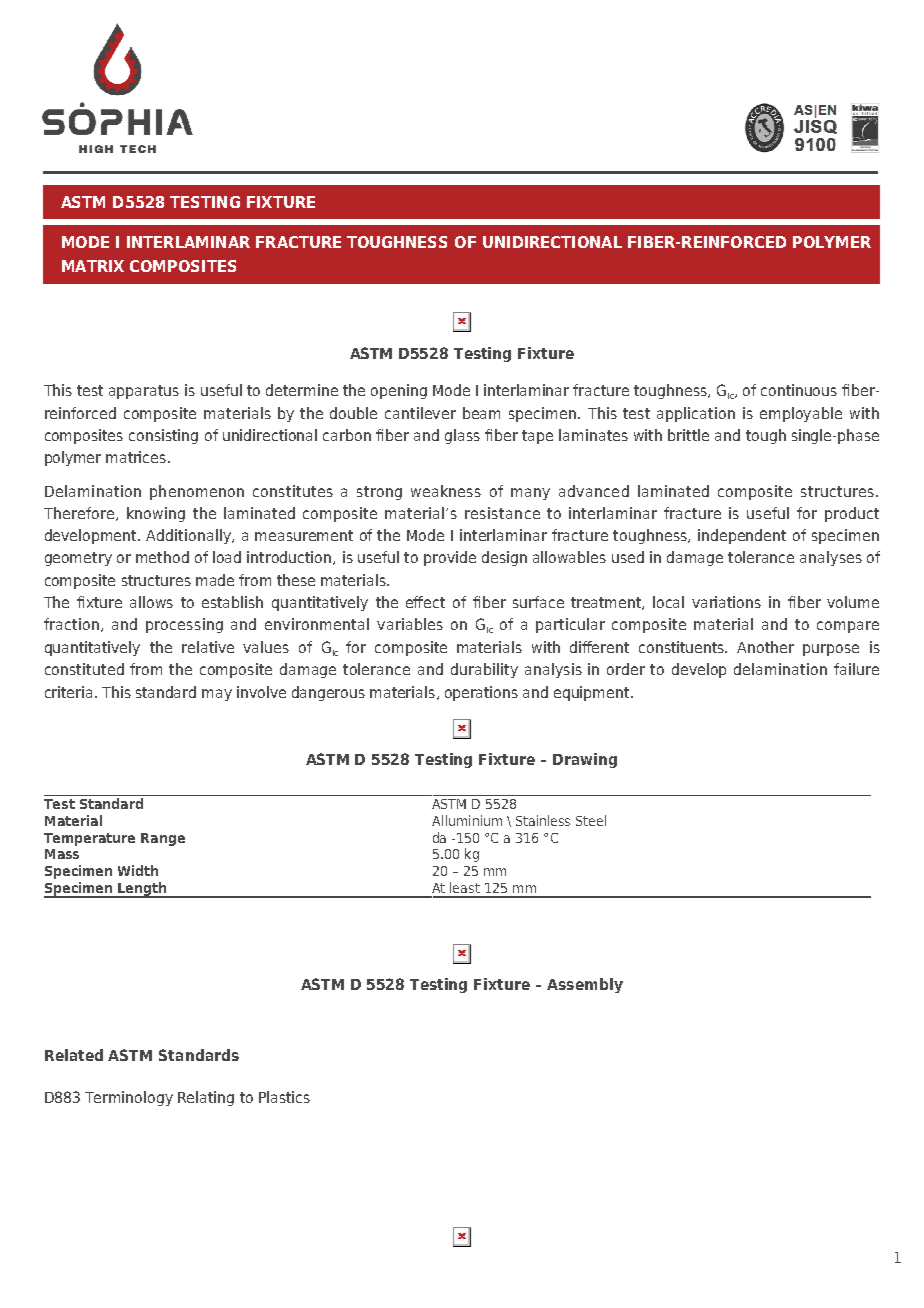  I want to click on Terminology, so click(129, 1098).
